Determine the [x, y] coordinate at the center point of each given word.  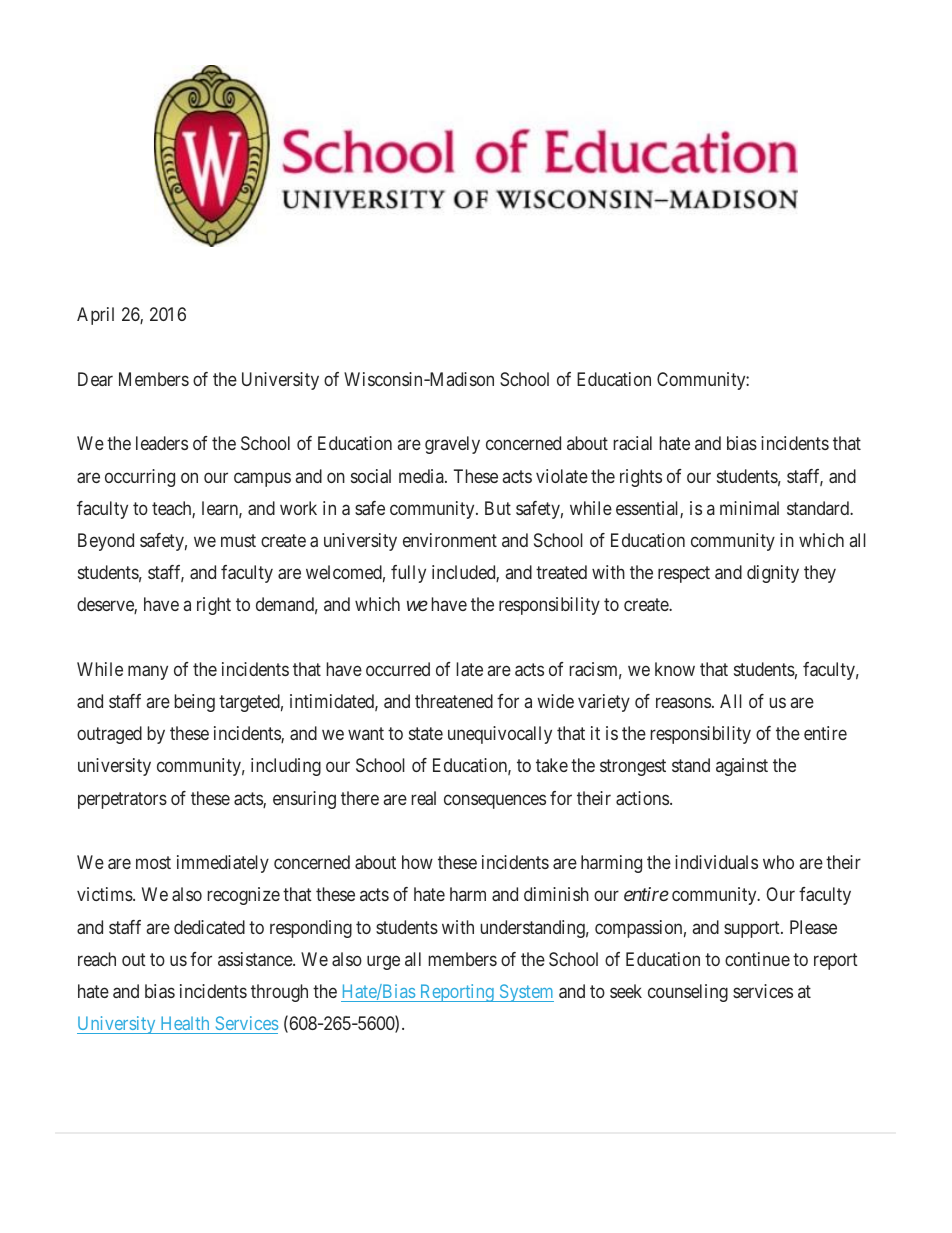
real [423, 798]
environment [450, 540]
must [238, 540]
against [742, 767]
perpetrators [122, 800]
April [95, 316]
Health [185, 1023]
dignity [773, 574]
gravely [452, 445]
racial [632, 443]
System [525, 993]
